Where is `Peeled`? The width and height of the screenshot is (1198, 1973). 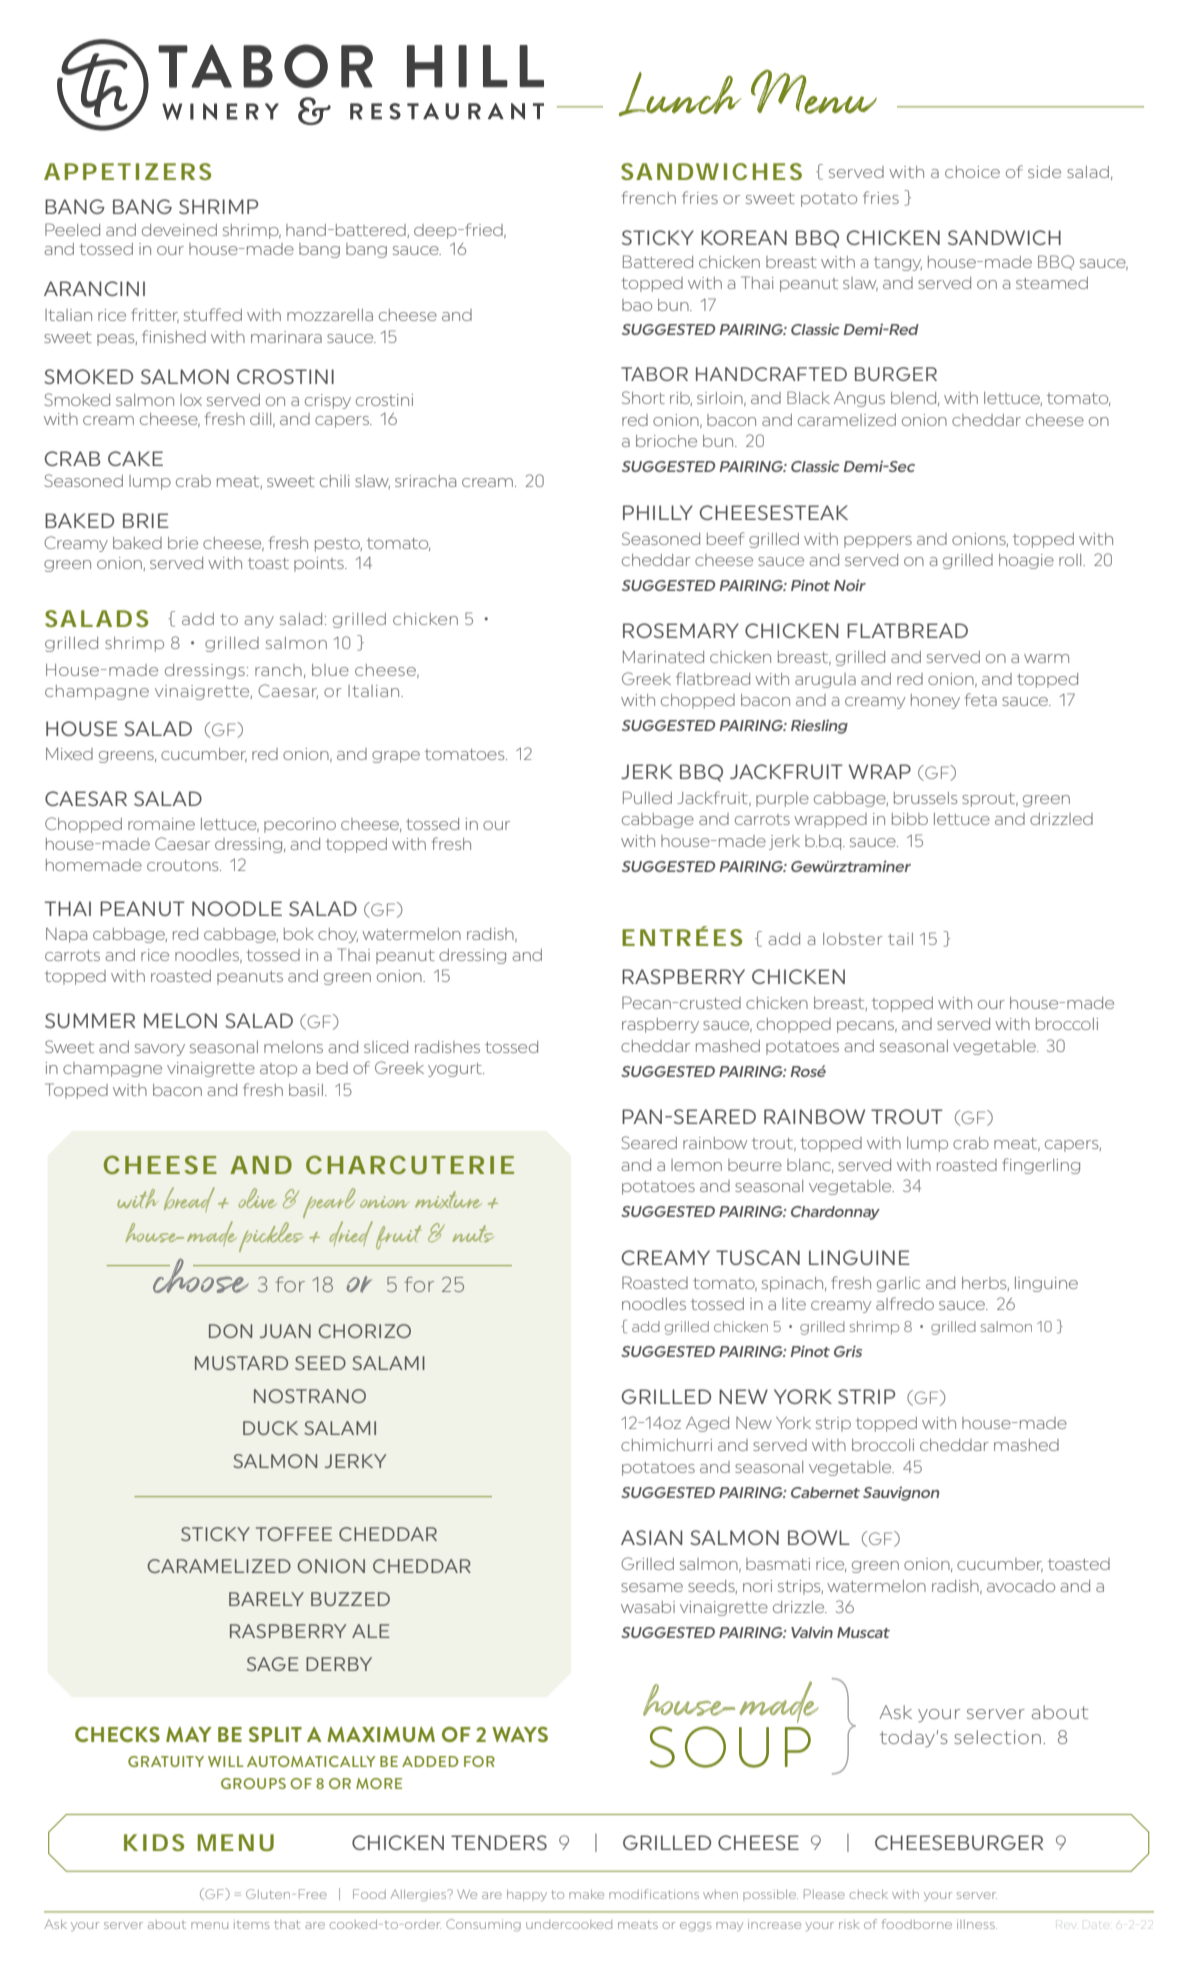 Peeled is located at coordinates (72, 229).
